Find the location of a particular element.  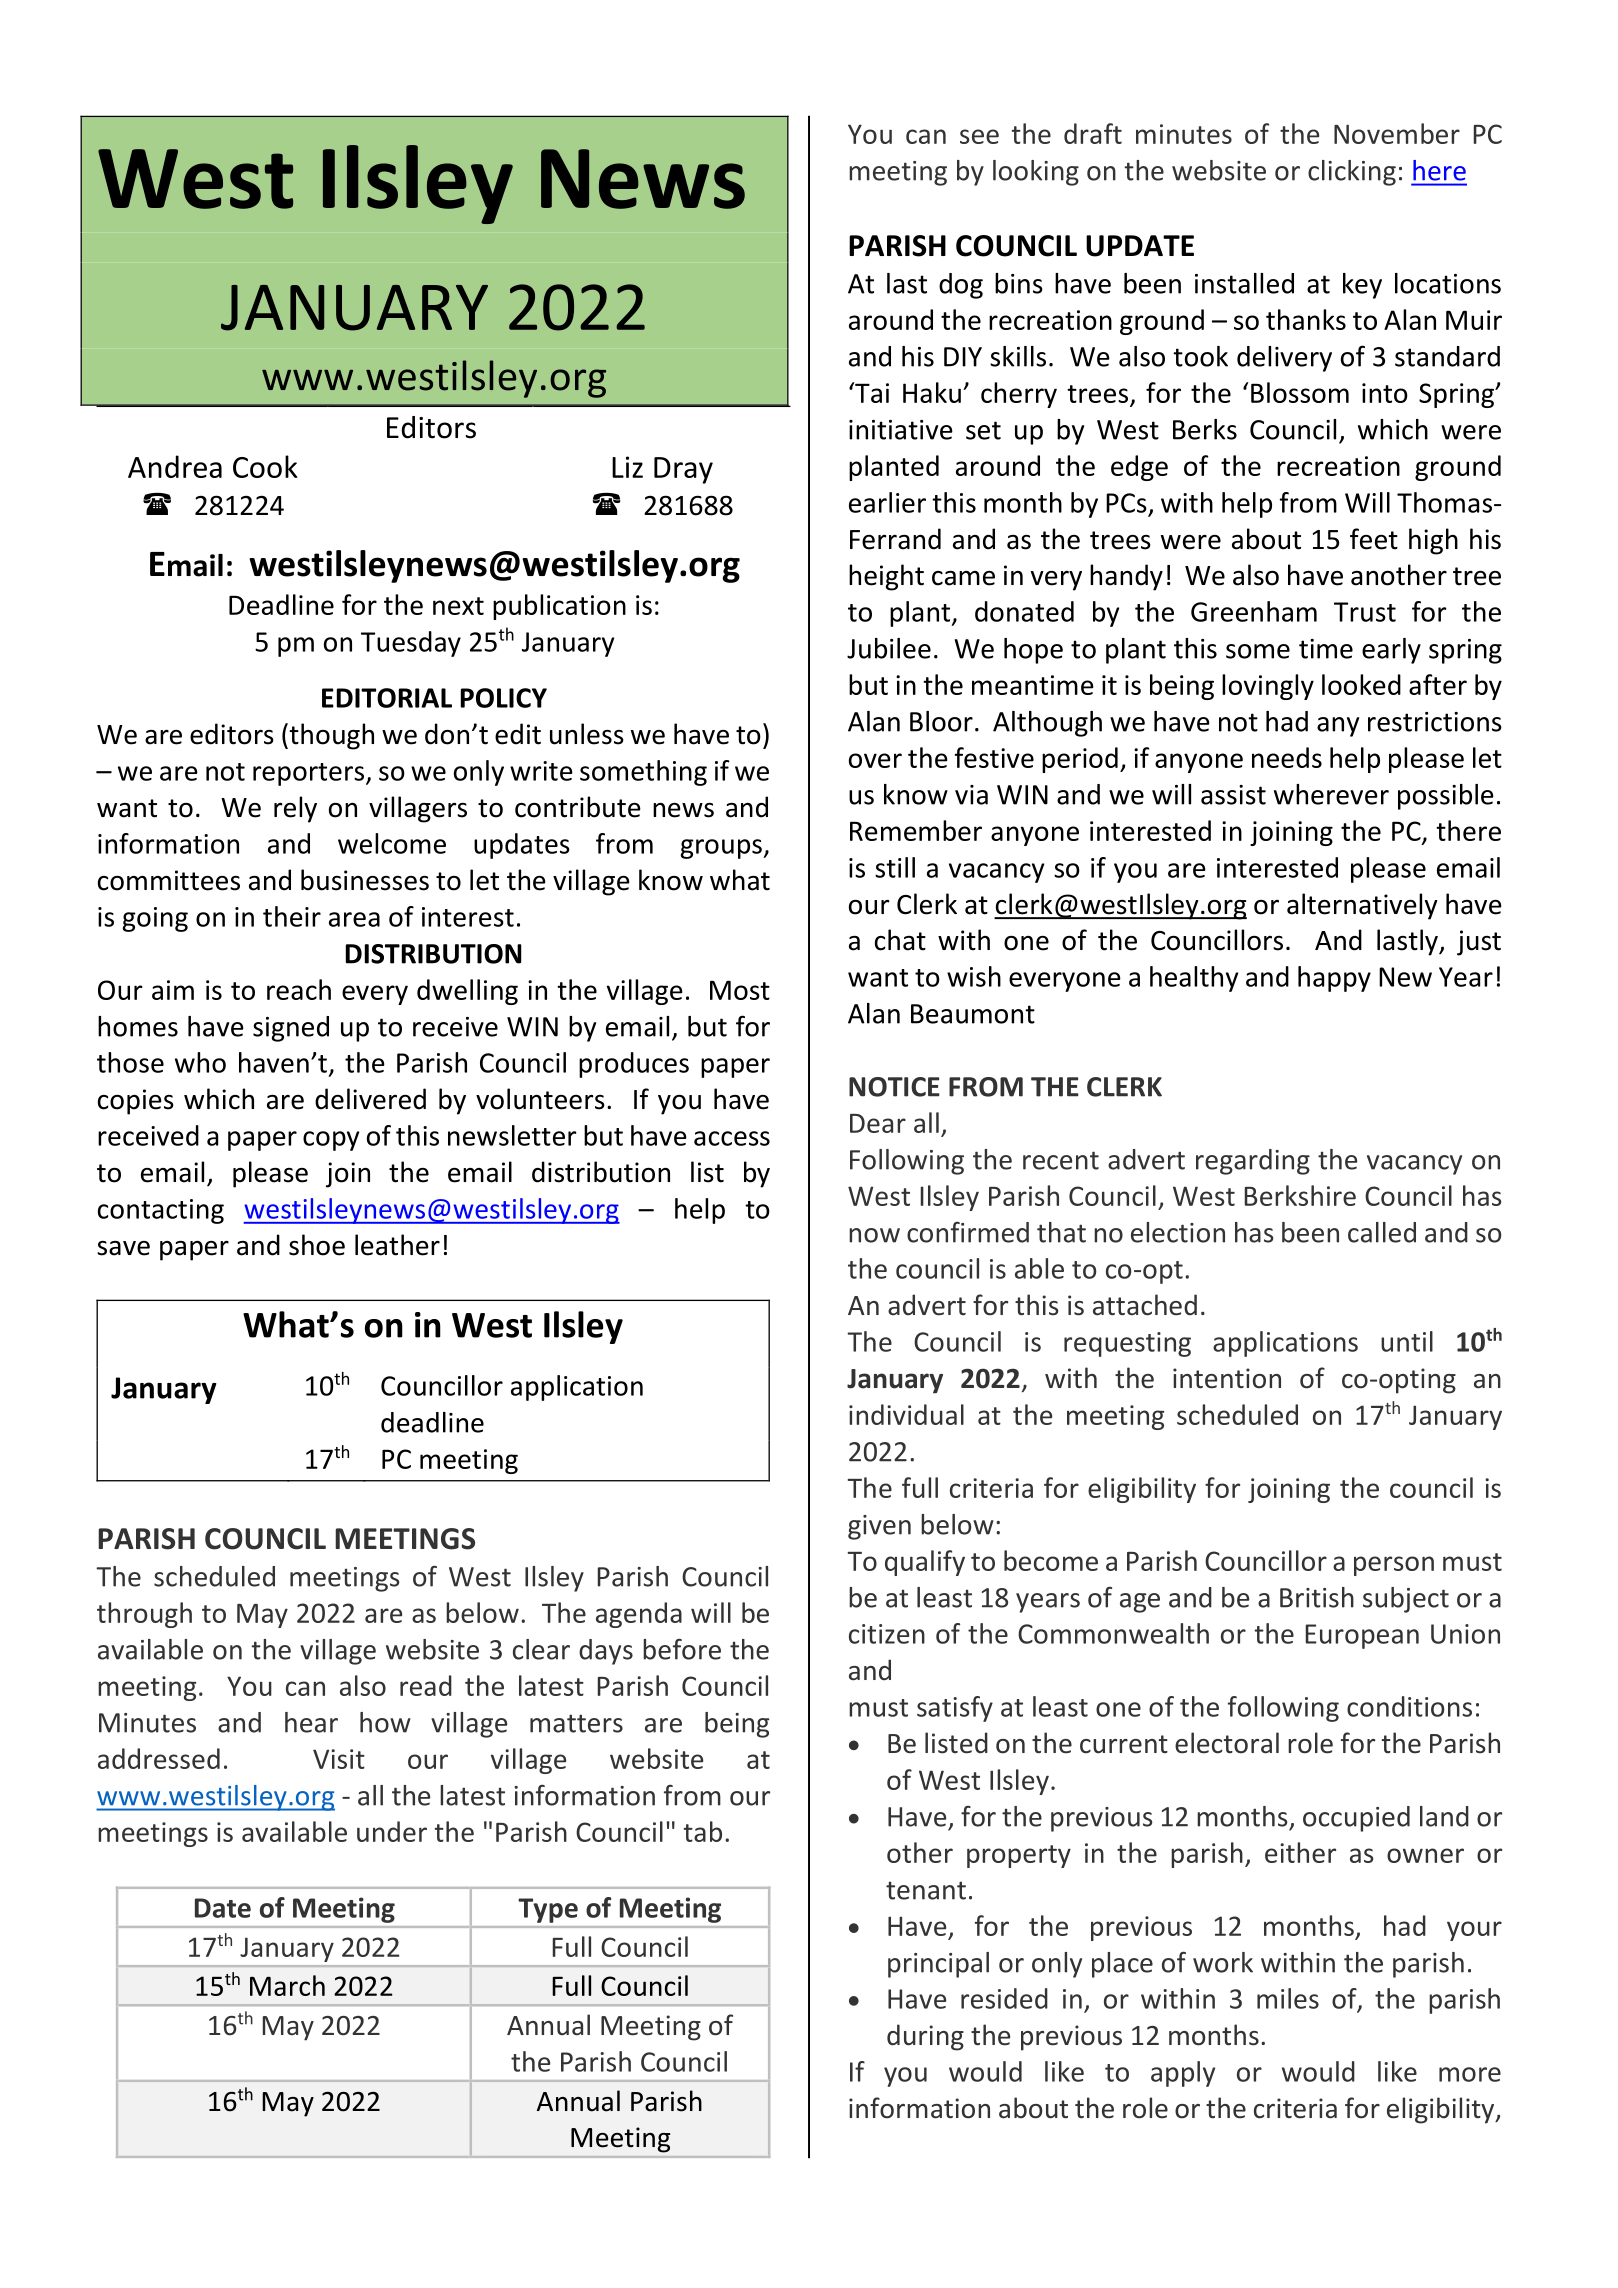

individual is located at coordinates (906, 1414).
